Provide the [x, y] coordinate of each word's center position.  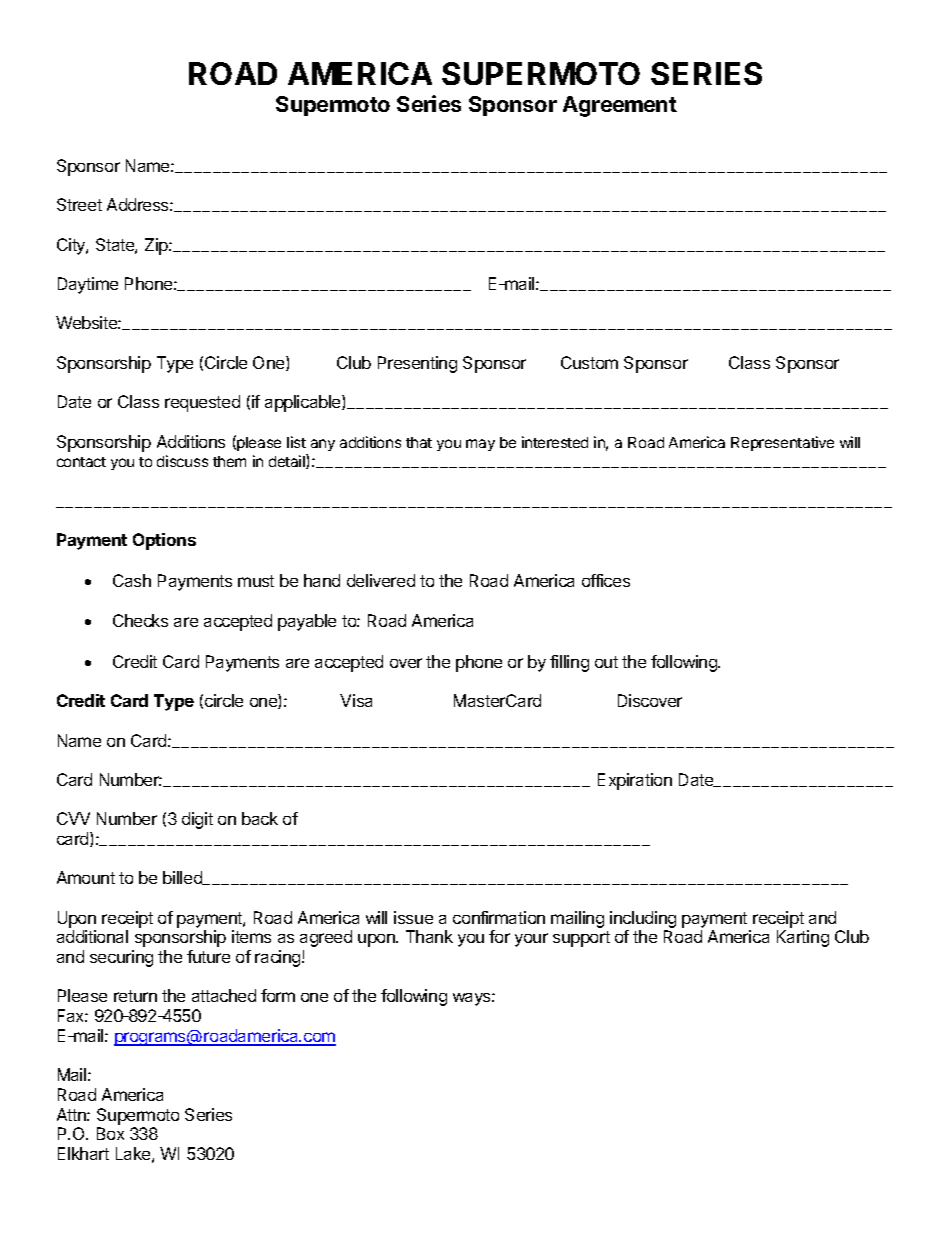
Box [110, 1133]
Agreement [620, 106]
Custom [589, 362]
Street [79, 204]
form [278, 995]
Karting [803, 938]
